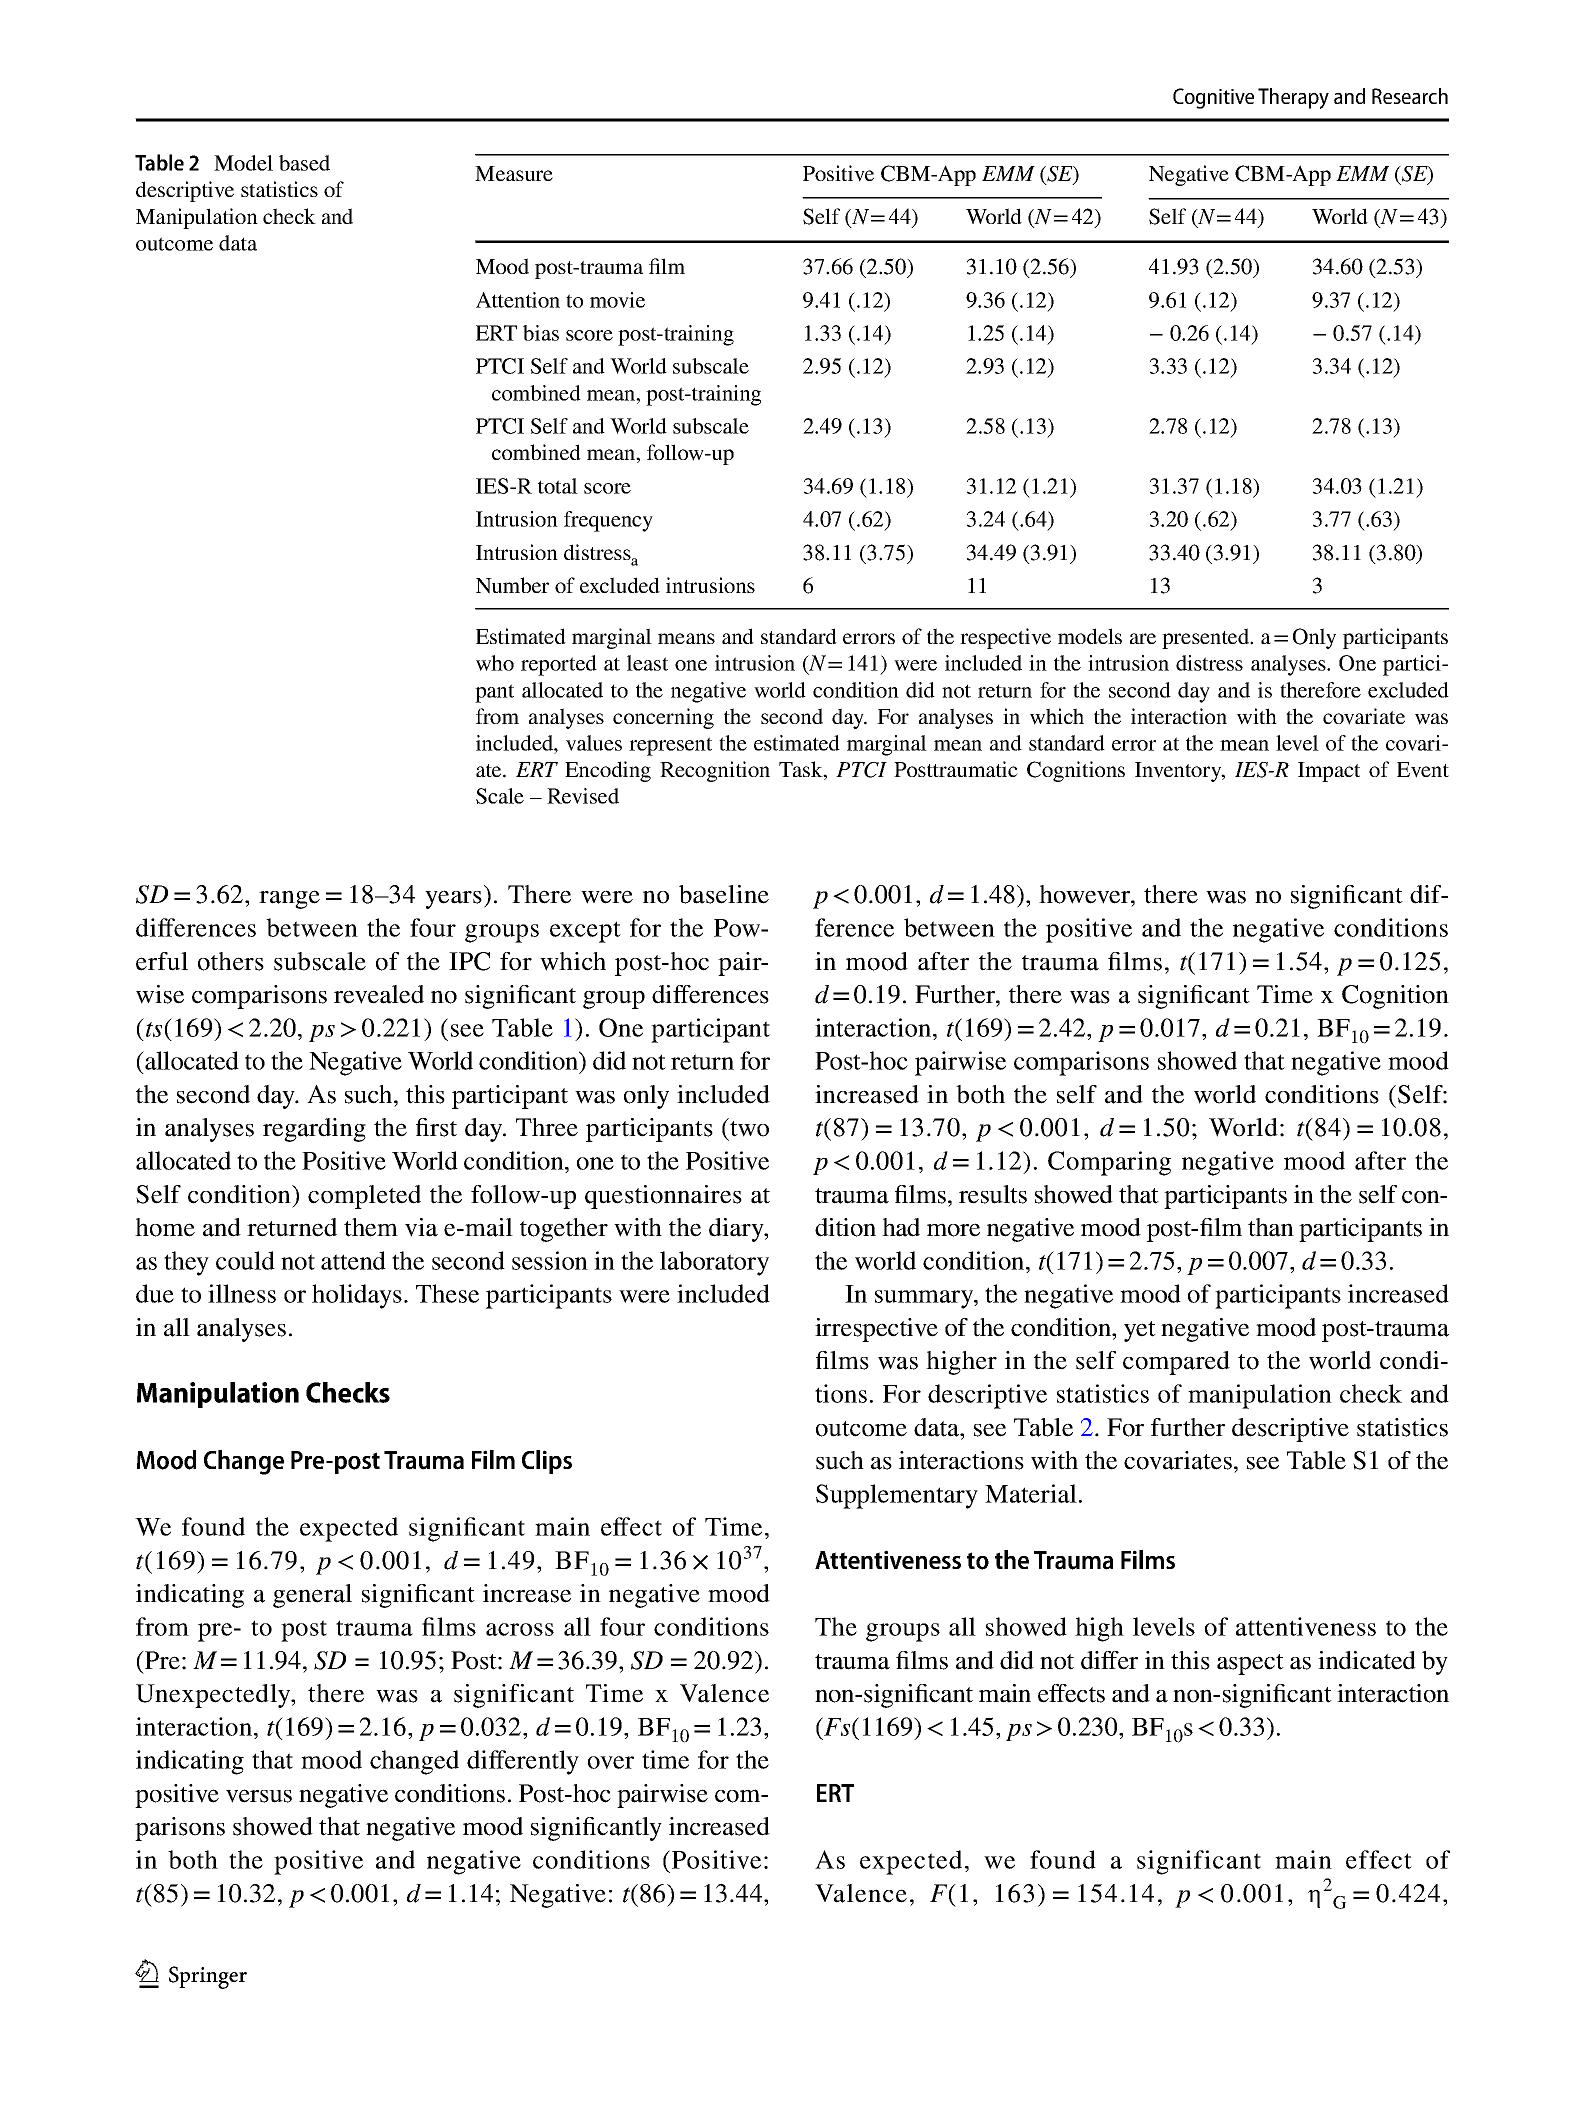 The width and height of the screenshot is (1585, 2106). What do you see at coordinates (611, 1762) in the screenshot?
I see `over` at bounding box center [611, 1762].
